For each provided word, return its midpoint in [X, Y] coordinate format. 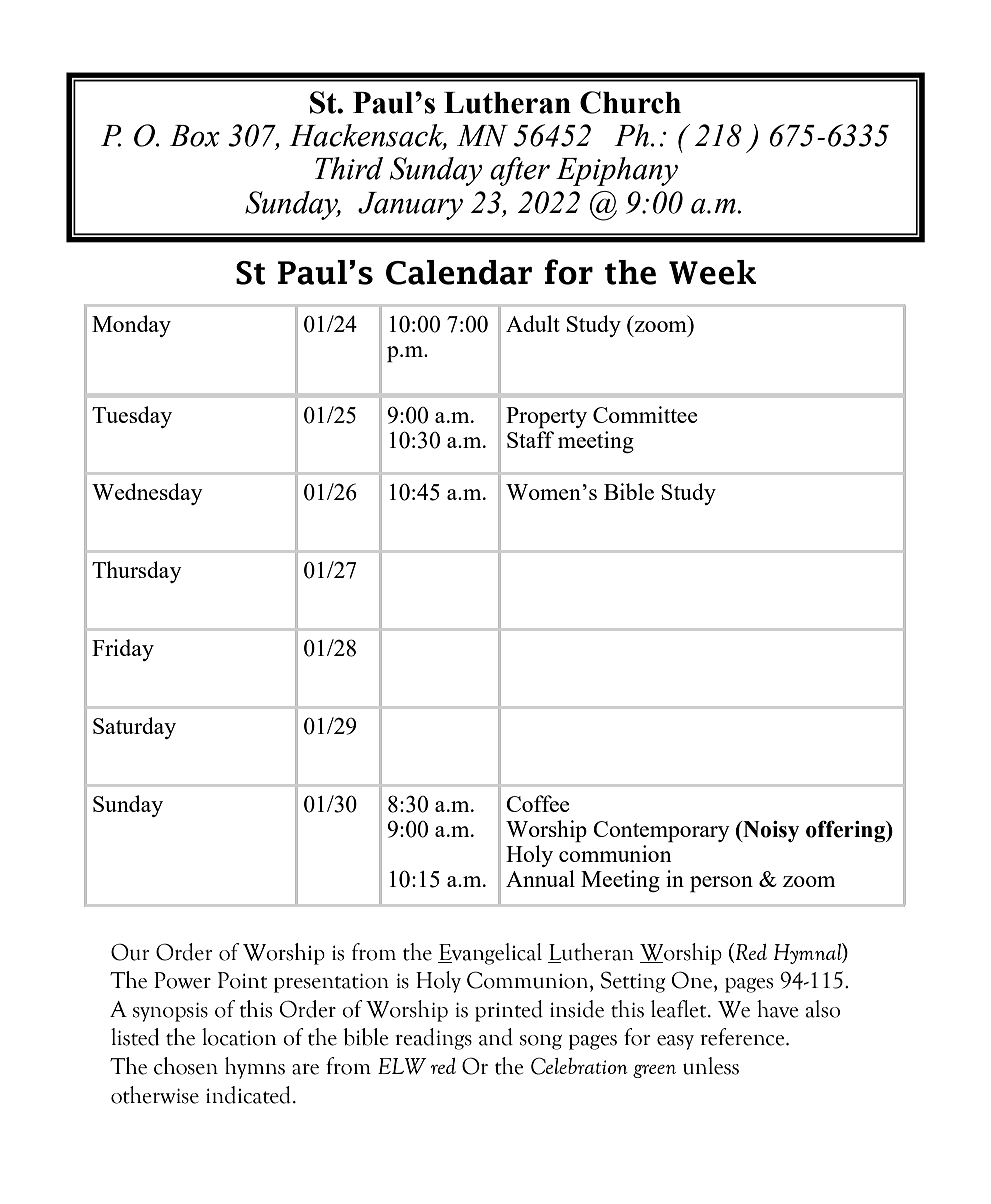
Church [630, 102]
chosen [186, 1066]
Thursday [137, 572]
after [520, 171]
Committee [645, 414]
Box [195, 136]
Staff [530, 439]
